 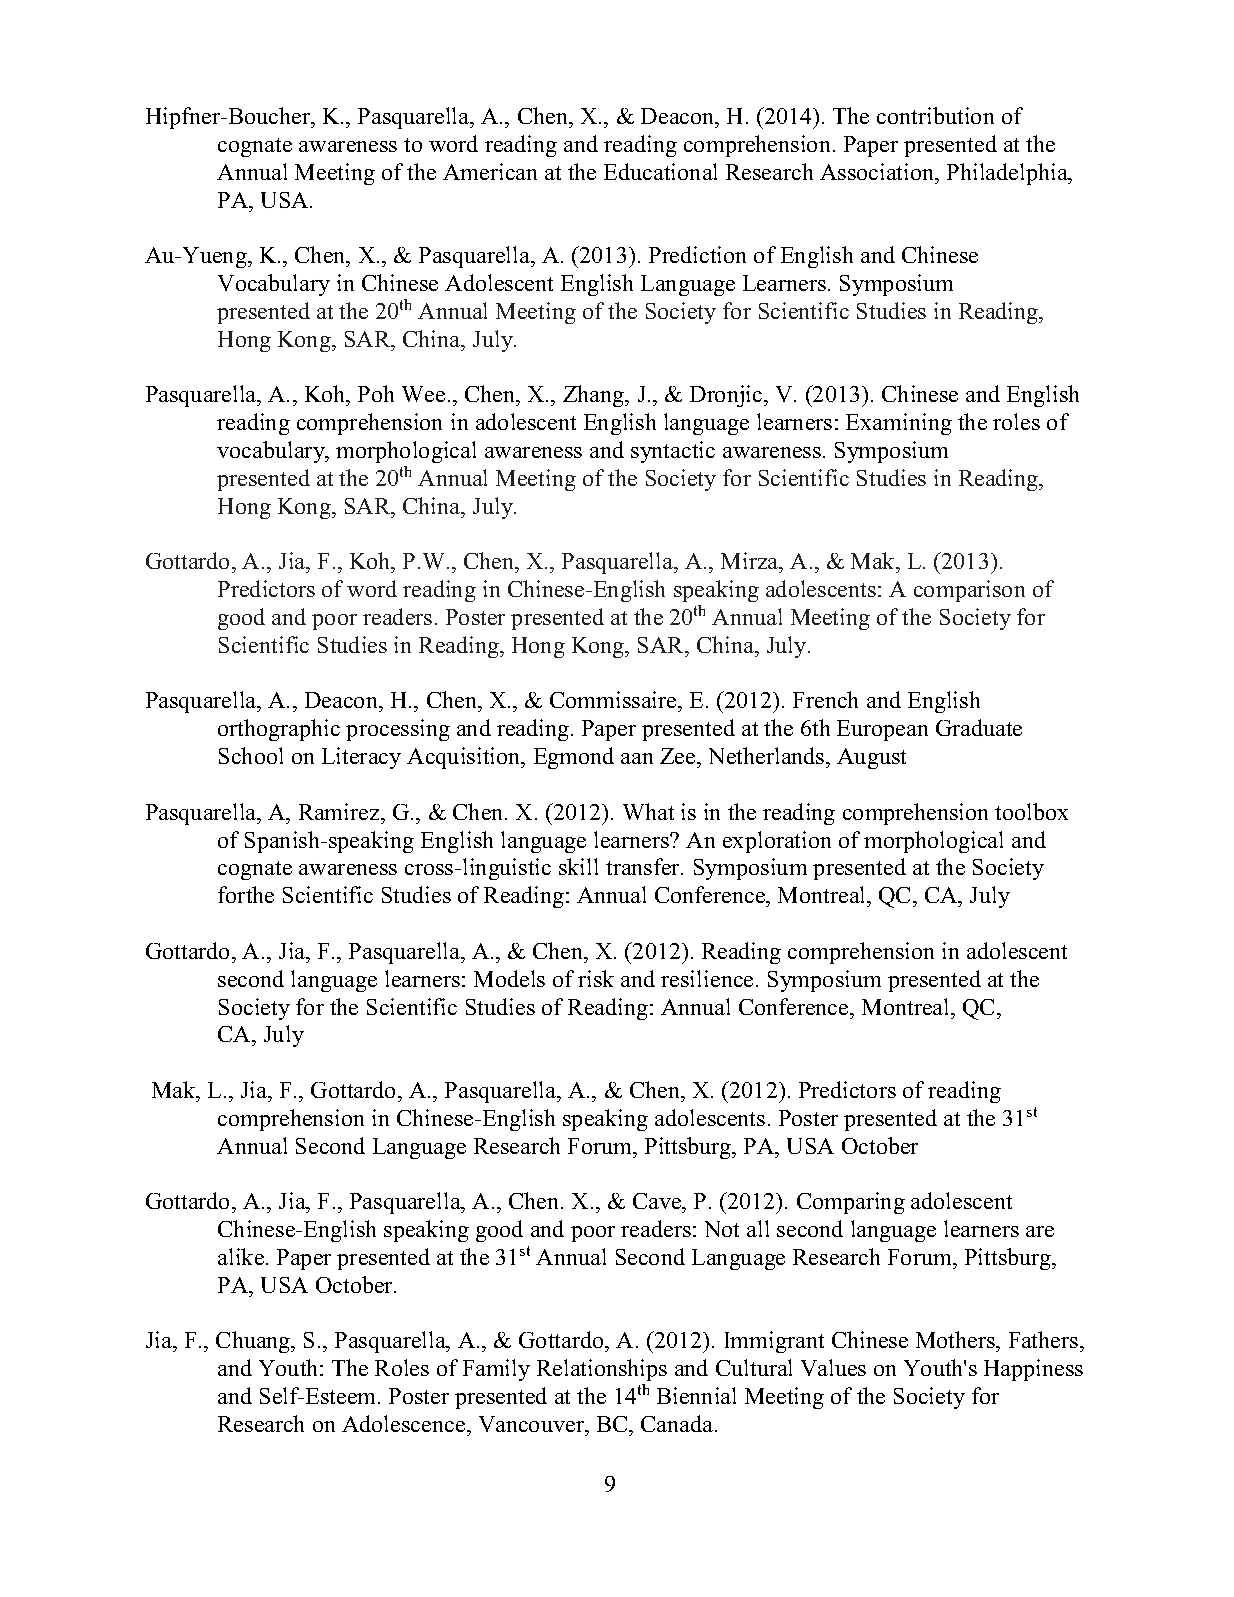 I want to click on aan, so click(x=637, y=758).
